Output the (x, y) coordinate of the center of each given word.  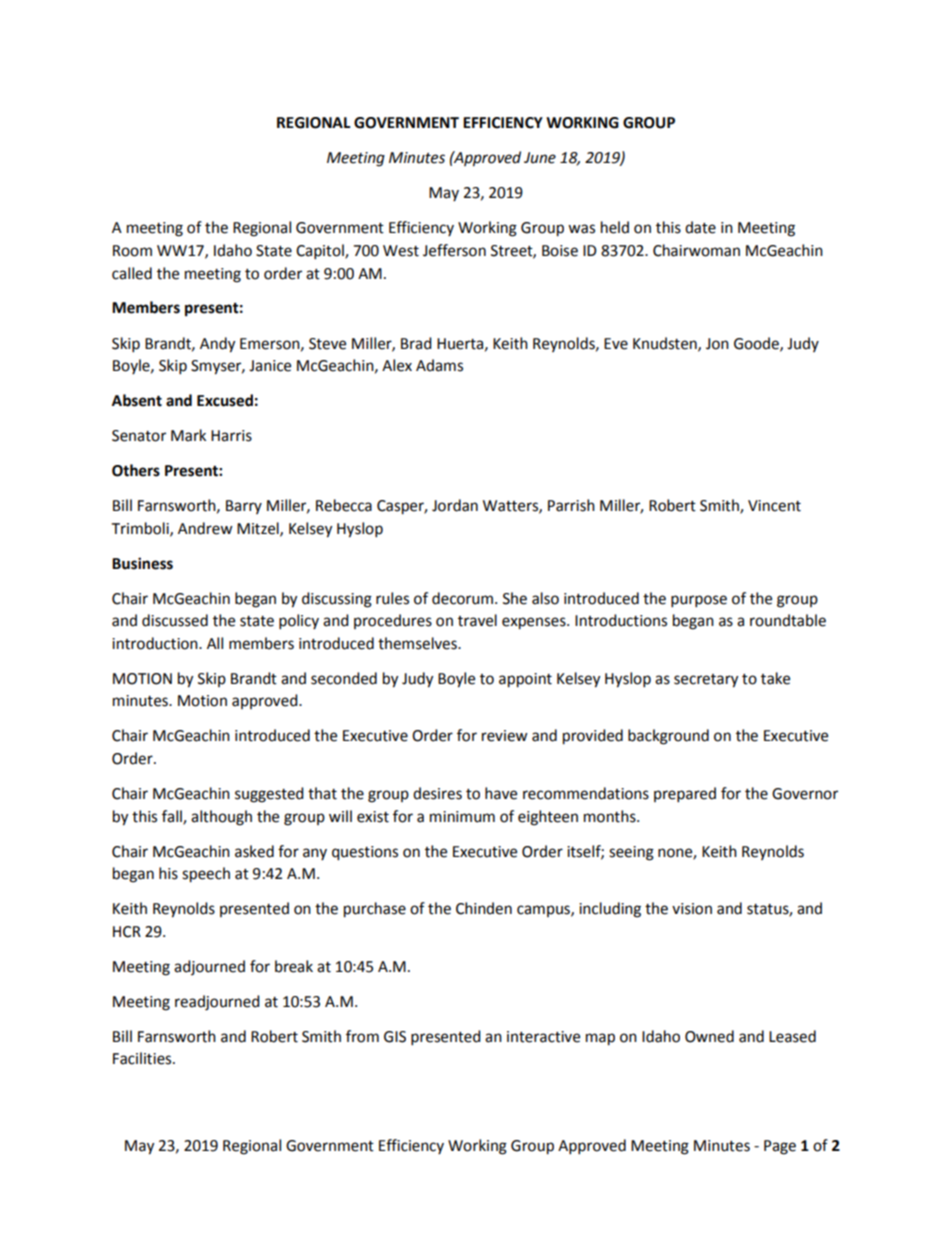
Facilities (143, 1058)
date (700, 227)
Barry (244, 507)
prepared (685, 795)
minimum (462, 817)
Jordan (455, 505)
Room (132, 251)
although (221, 818)
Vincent (774, 506)
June (540, 158)
